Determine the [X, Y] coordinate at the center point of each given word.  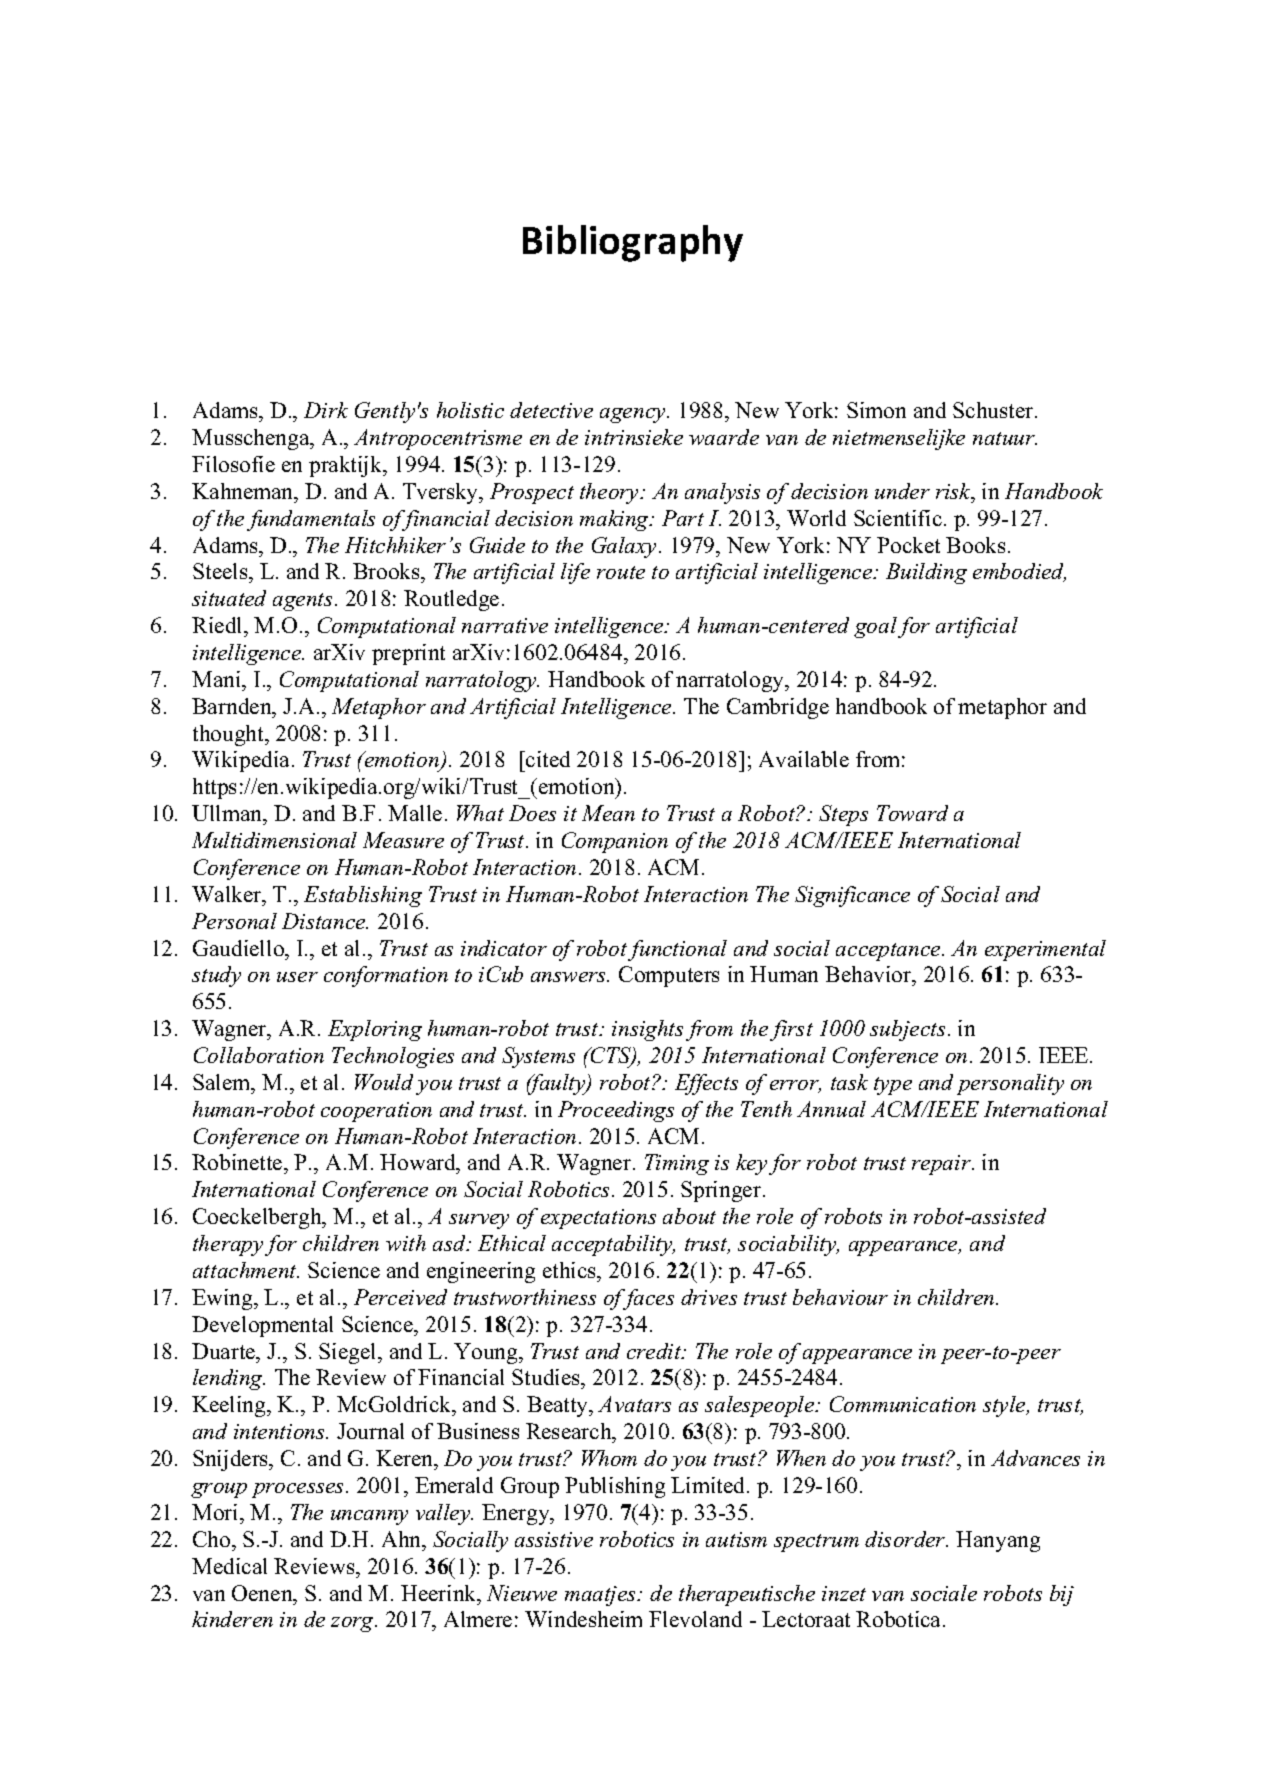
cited [547, 759]
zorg [353, 1624]
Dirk [326, 410]
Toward [912, 813]
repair [942, 1165]
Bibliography [633, 243]
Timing [677, 1164]
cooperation [376, 1112]
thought [229, 735]
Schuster [994, 410]
